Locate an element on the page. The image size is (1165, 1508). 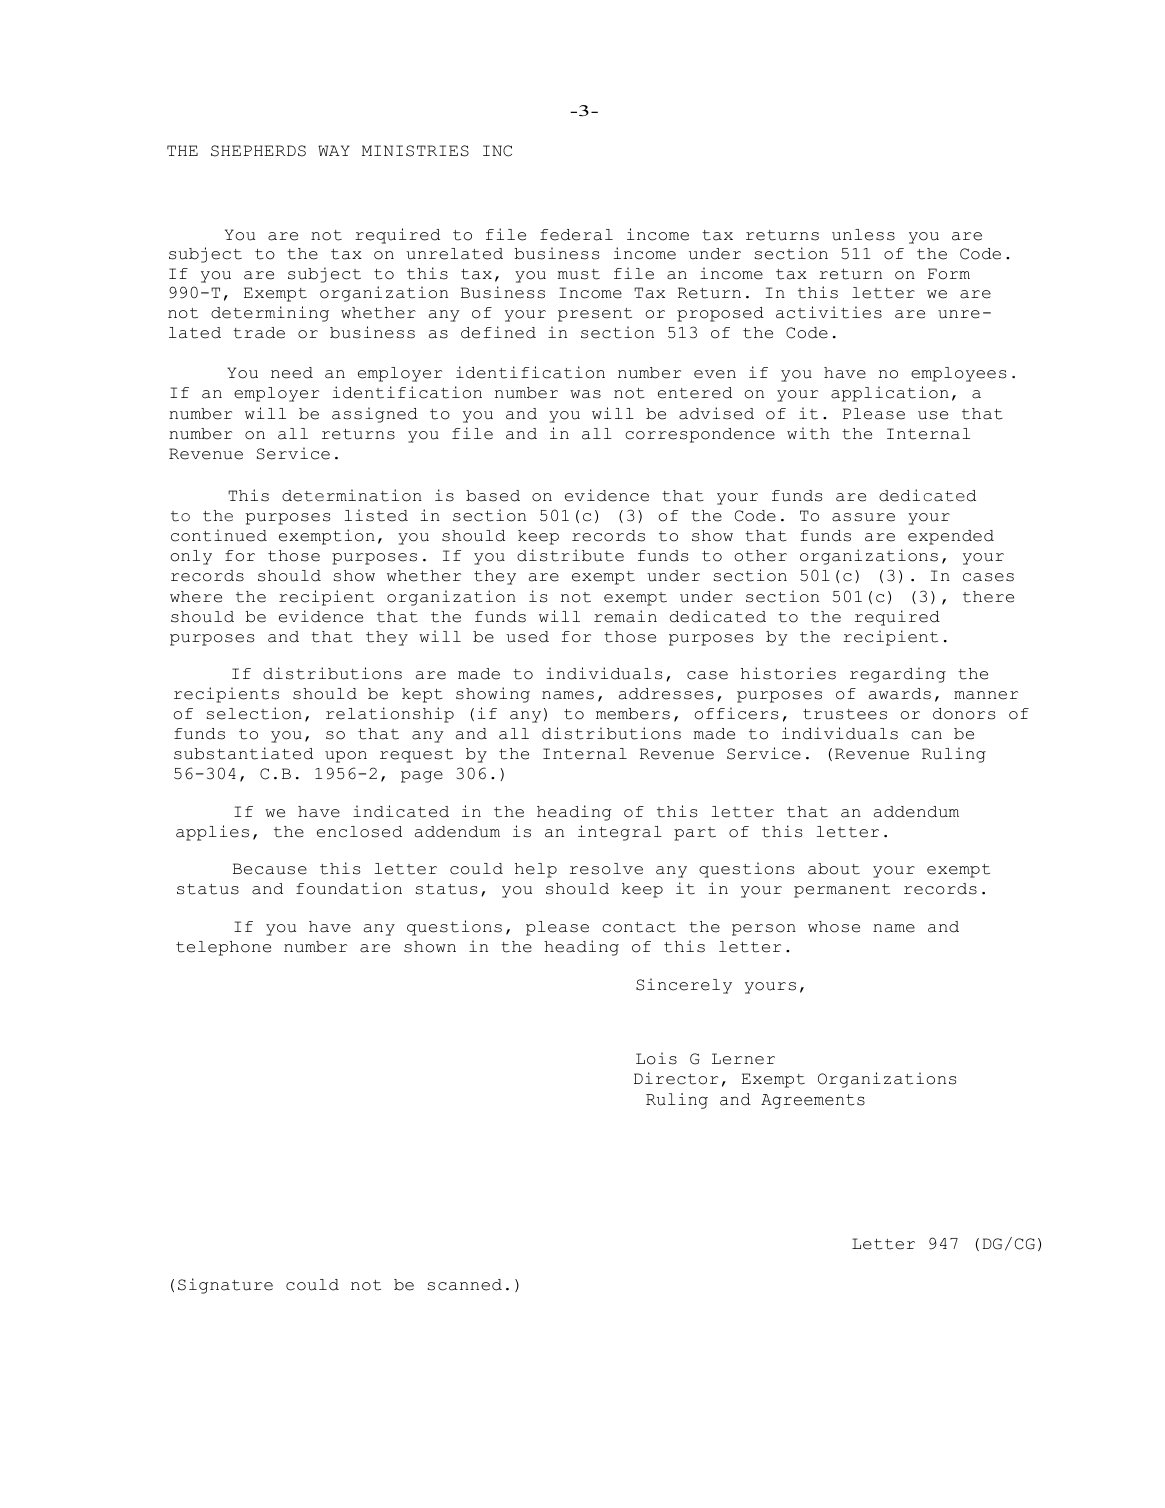
unless is located at coordinates (863, 235).
